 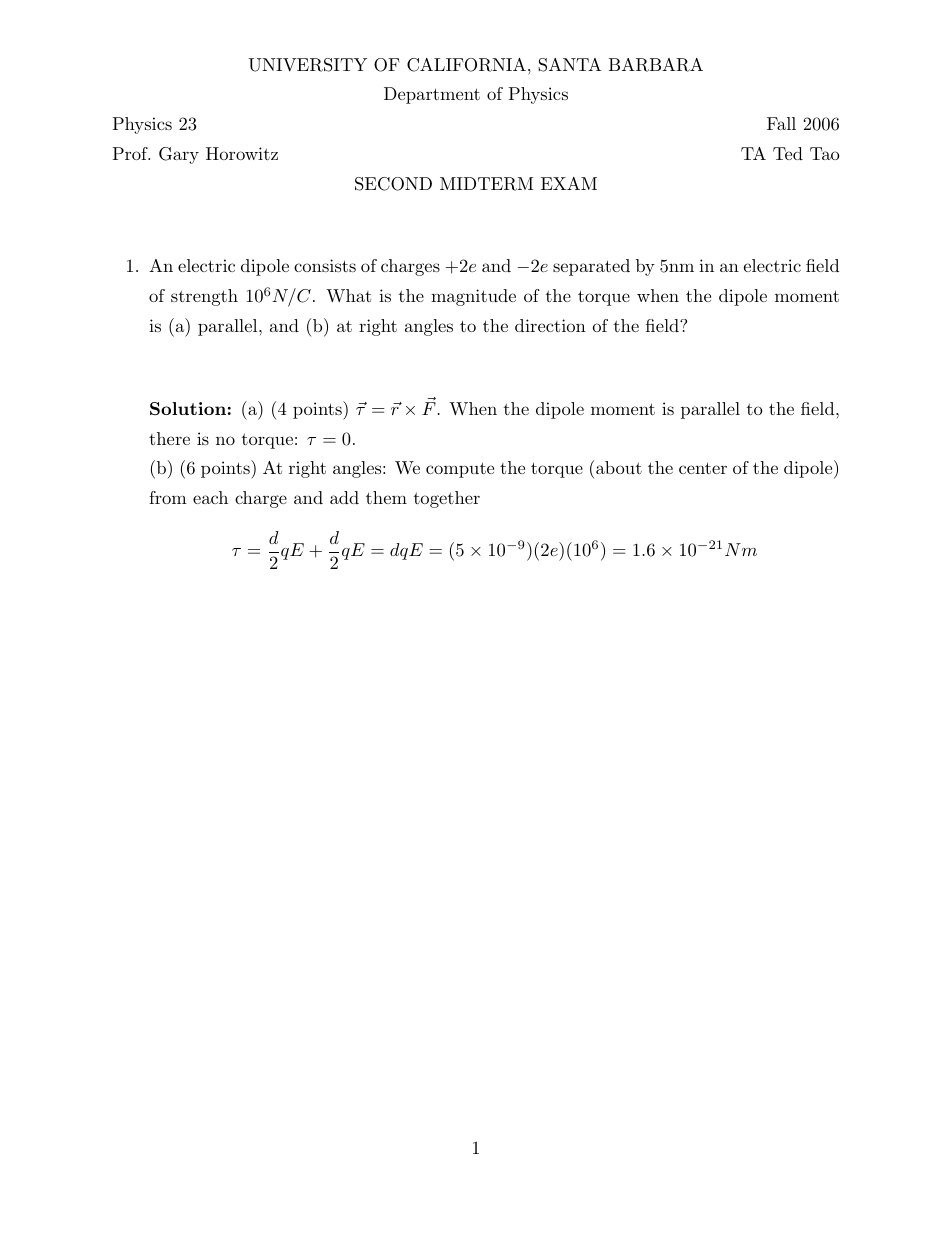 What do you see at coordinates (447, 499) in the screenshot?
I see `together` at bounding box center [447, 499].
